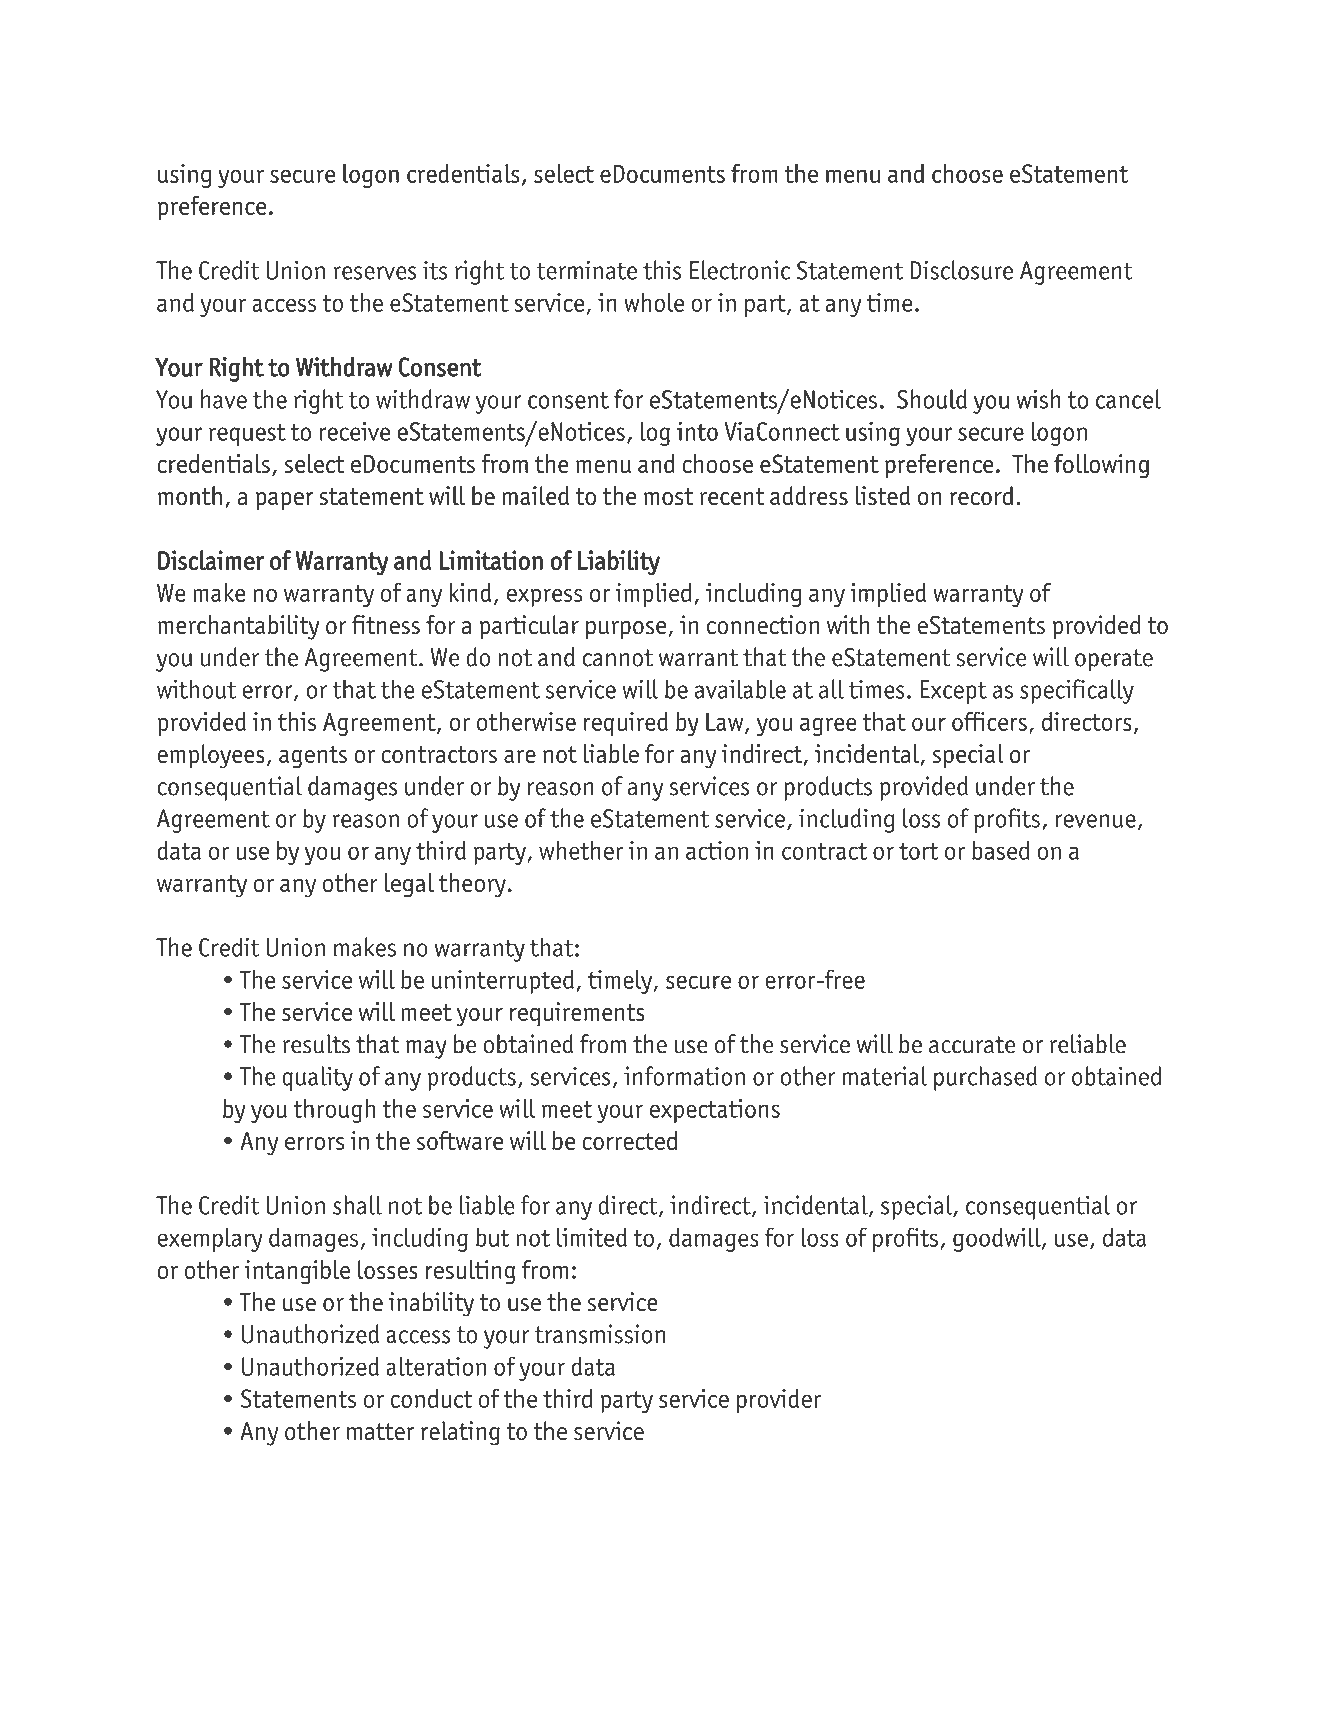 The width and height of the screenshot is (1329, 1720). I want to click on matter, so click(380, 1432).
